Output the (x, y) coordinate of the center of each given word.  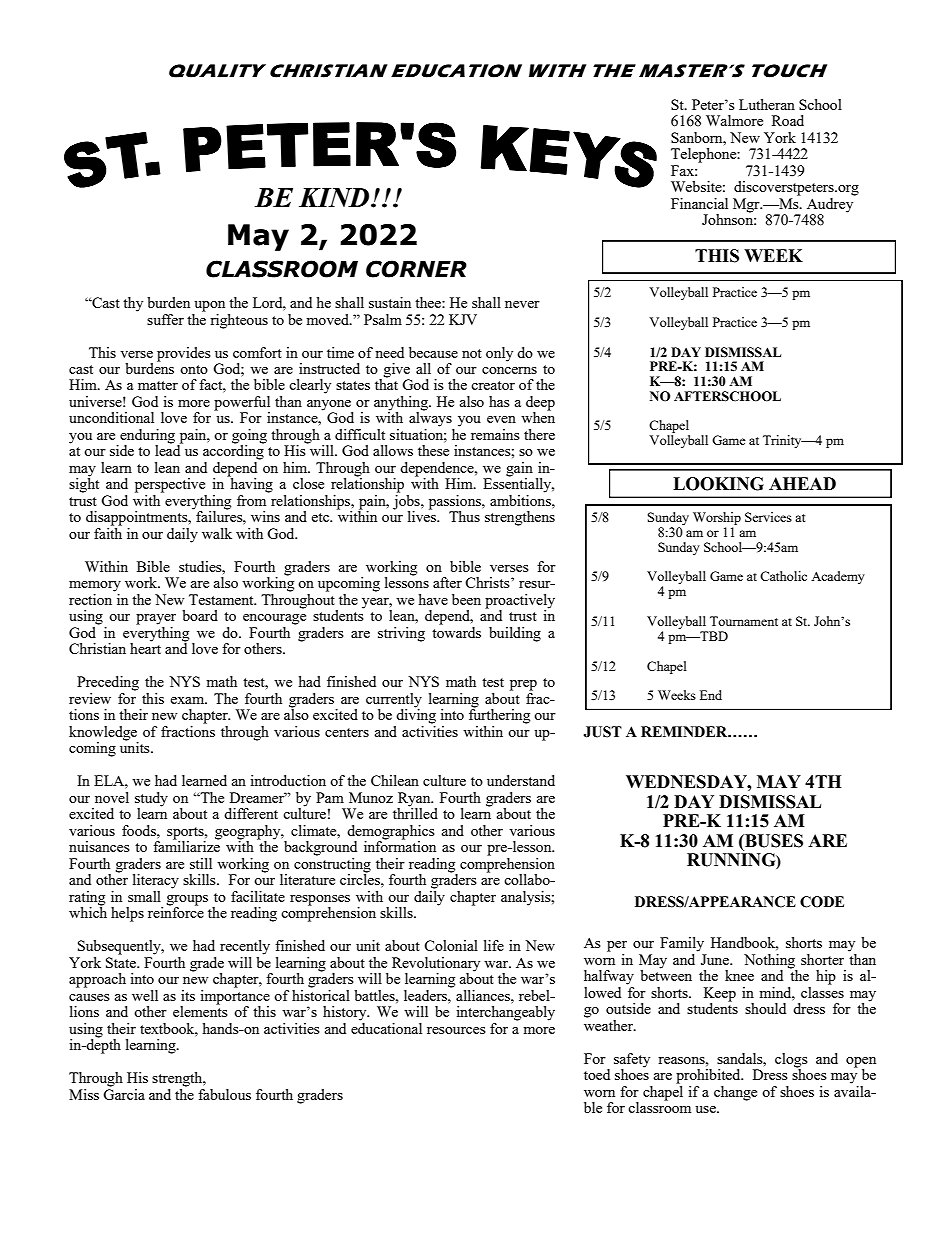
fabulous (224, 1094)
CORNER (416, 269)
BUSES (773, 841)
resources (456, 1030)
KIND (335, 197)
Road (788, 120)
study (151, 800)
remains (495, 434)
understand (521, 780)
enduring (148, 437)
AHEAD (802, 483)
